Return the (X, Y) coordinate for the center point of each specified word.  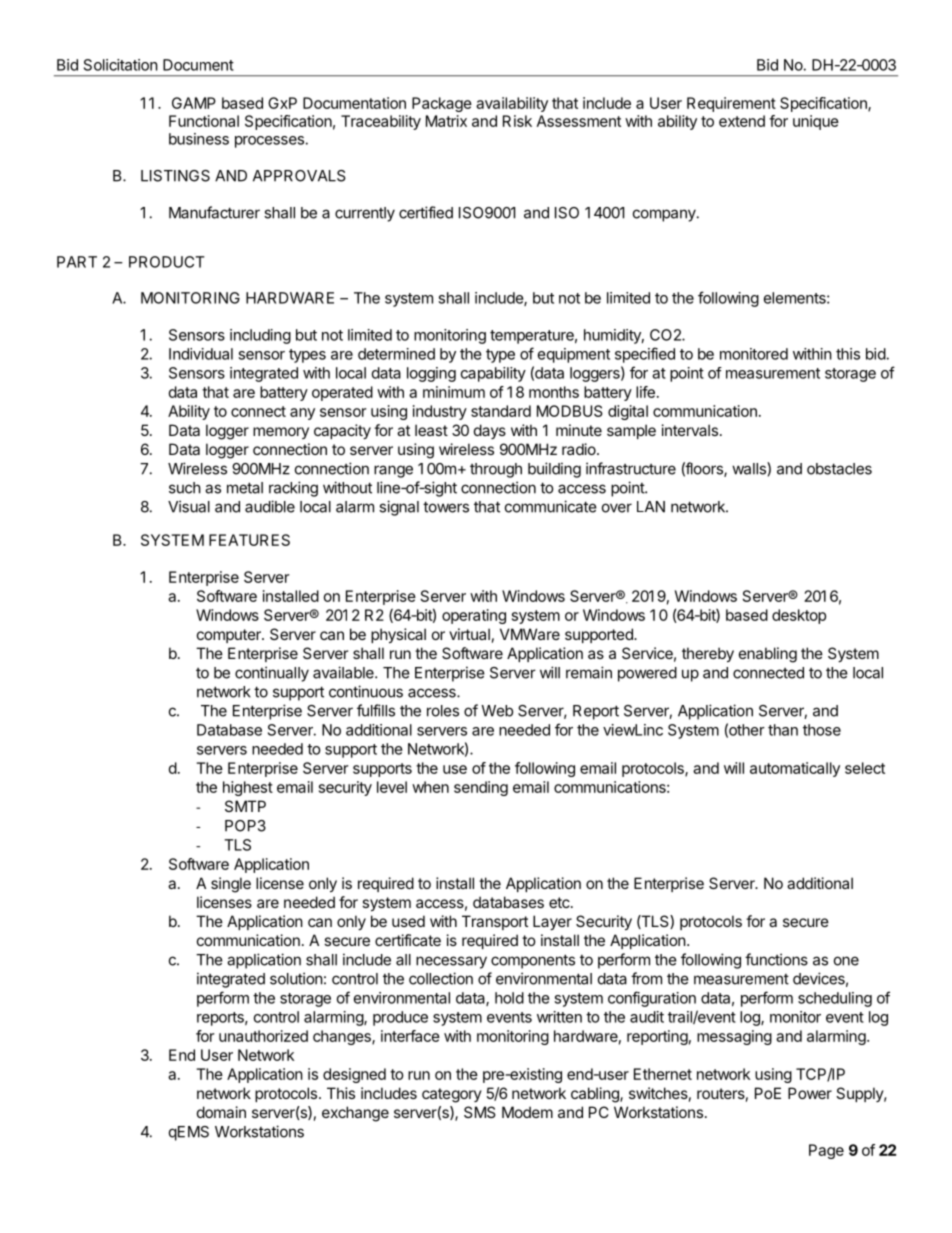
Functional (204, 121)
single (231, 885)
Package (442, 104)
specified (645, 355)
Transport (495, 922)
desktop (799, 616)
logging (431, 374)
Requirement (731, 104)
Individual (201, 354)
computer (230, 636)
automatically (795, 769)
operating (474, 616)
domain (221, 1112)
